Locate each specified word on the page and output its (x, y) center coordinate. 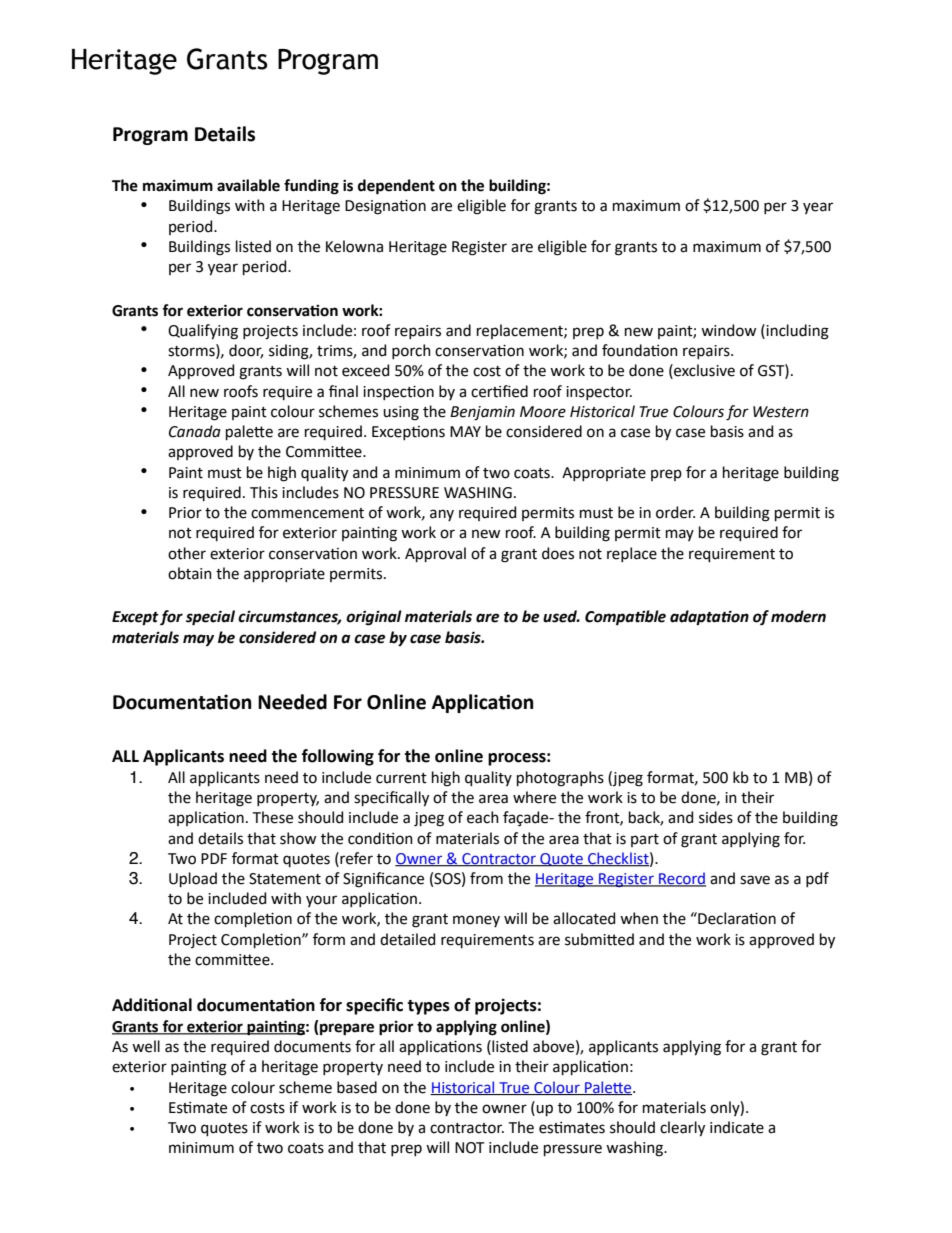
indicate (737, 1127)
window (728, 330)
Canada (195, 431)
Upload (193, 879)
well (146, 1046)
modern (798, 616)
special (210, 618)
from (486, 878)
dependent (396, 187)
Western (781, 412)
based (357, 1087)
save (755, 880)
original (374, 618)
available (248, 185)
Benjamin (482, 413)
